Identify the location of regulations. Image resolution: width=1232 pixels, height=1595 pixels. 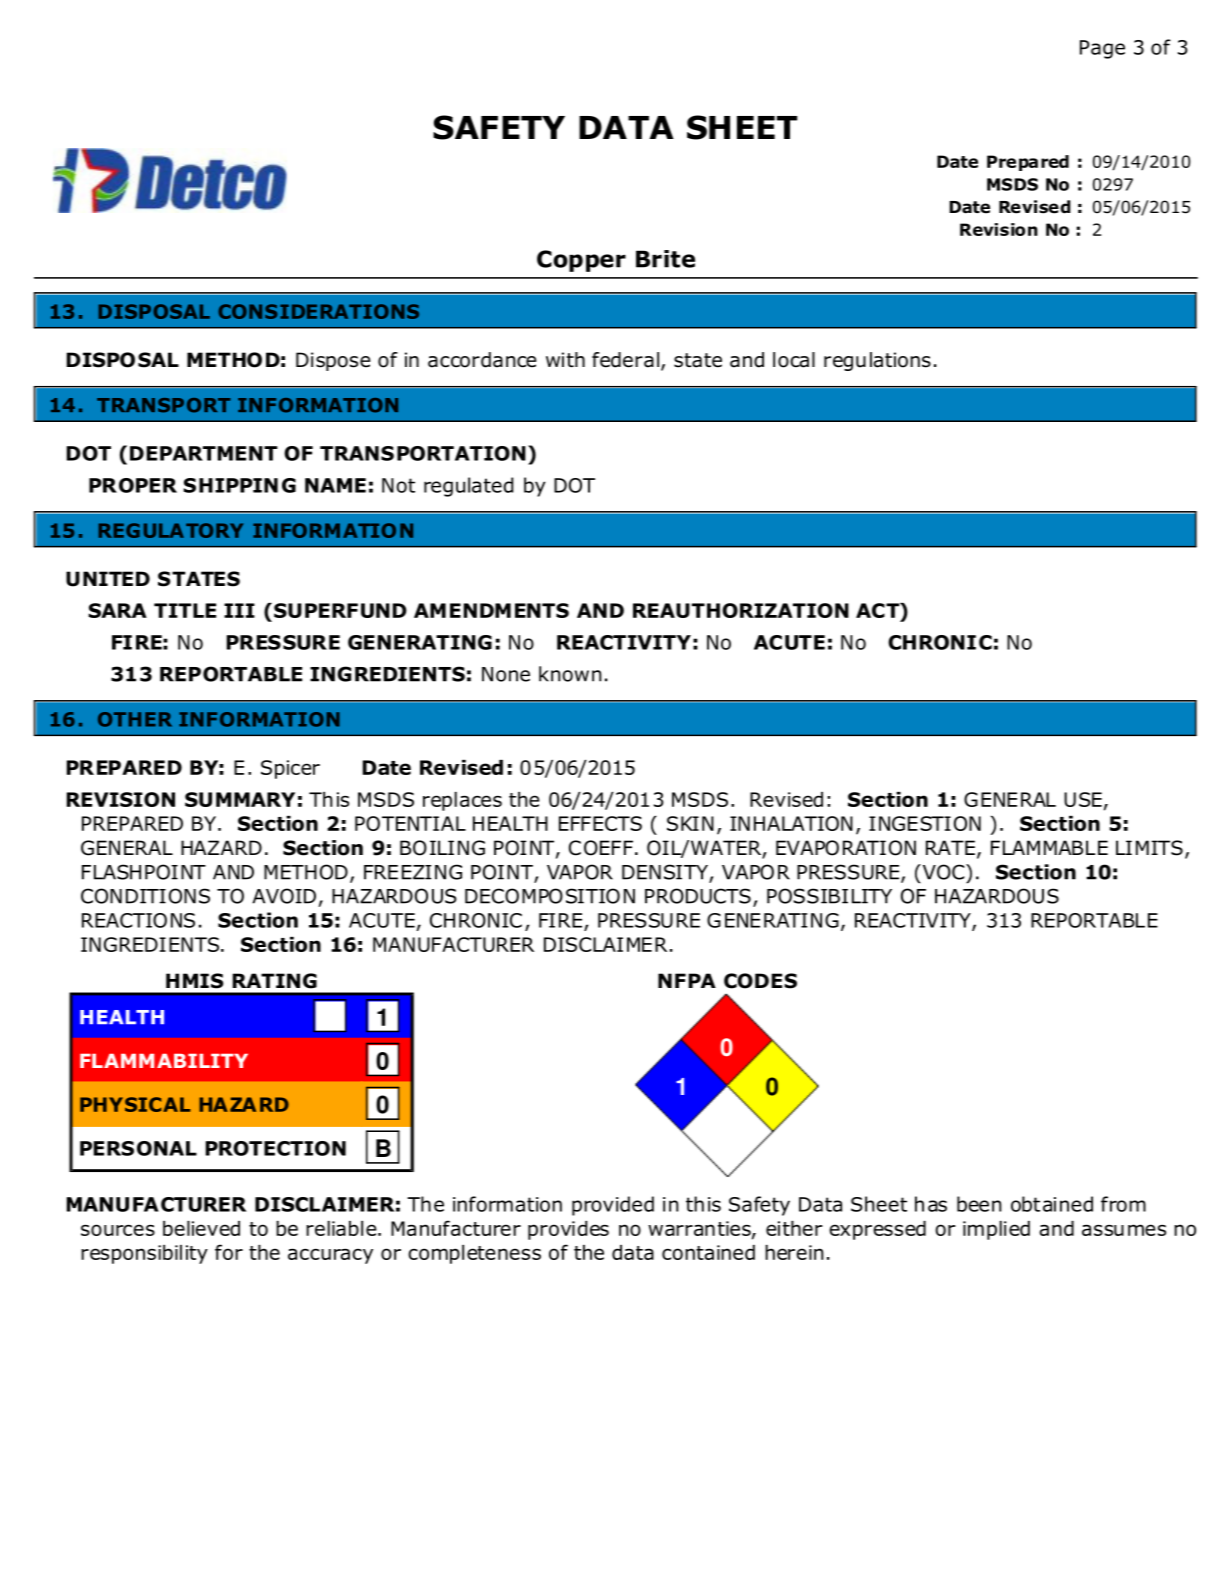
(877, 361).
